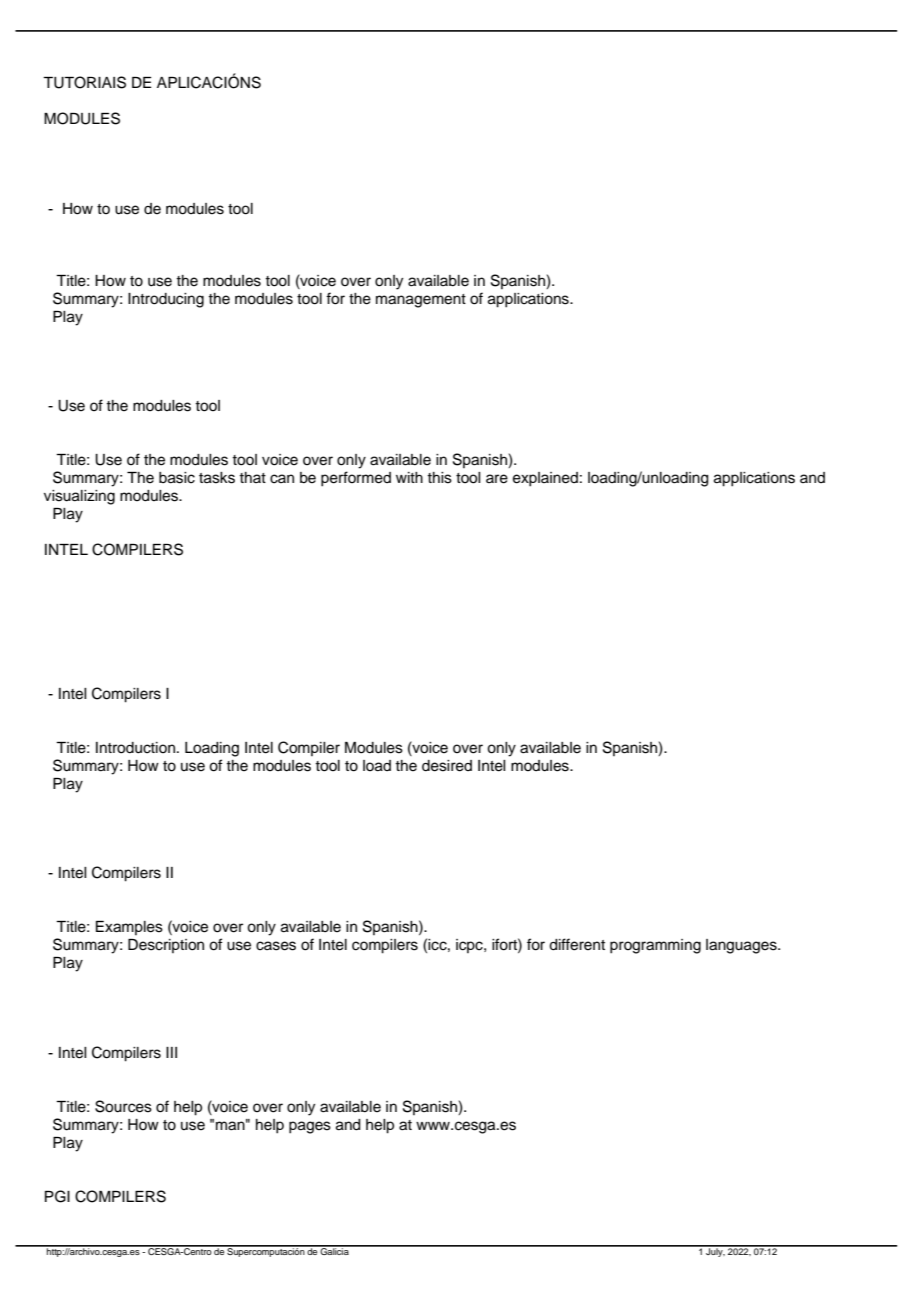 The image size is (924, 1308). Describe the element at coordinates (742, 946) in the screenshot. I see `languages` at that location.
